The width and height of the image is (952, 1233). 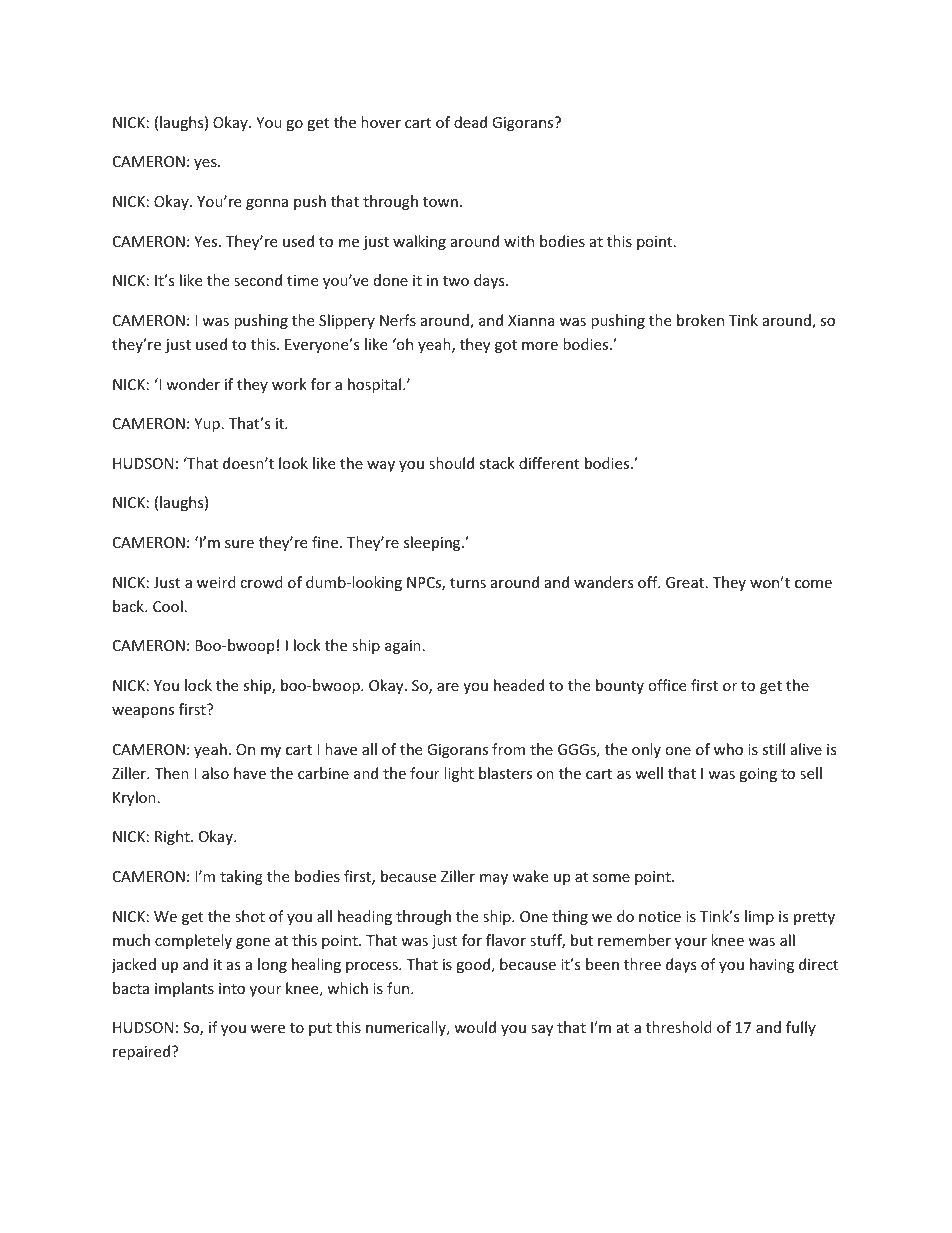 I want to click on got, so click(x=506, y=346).
